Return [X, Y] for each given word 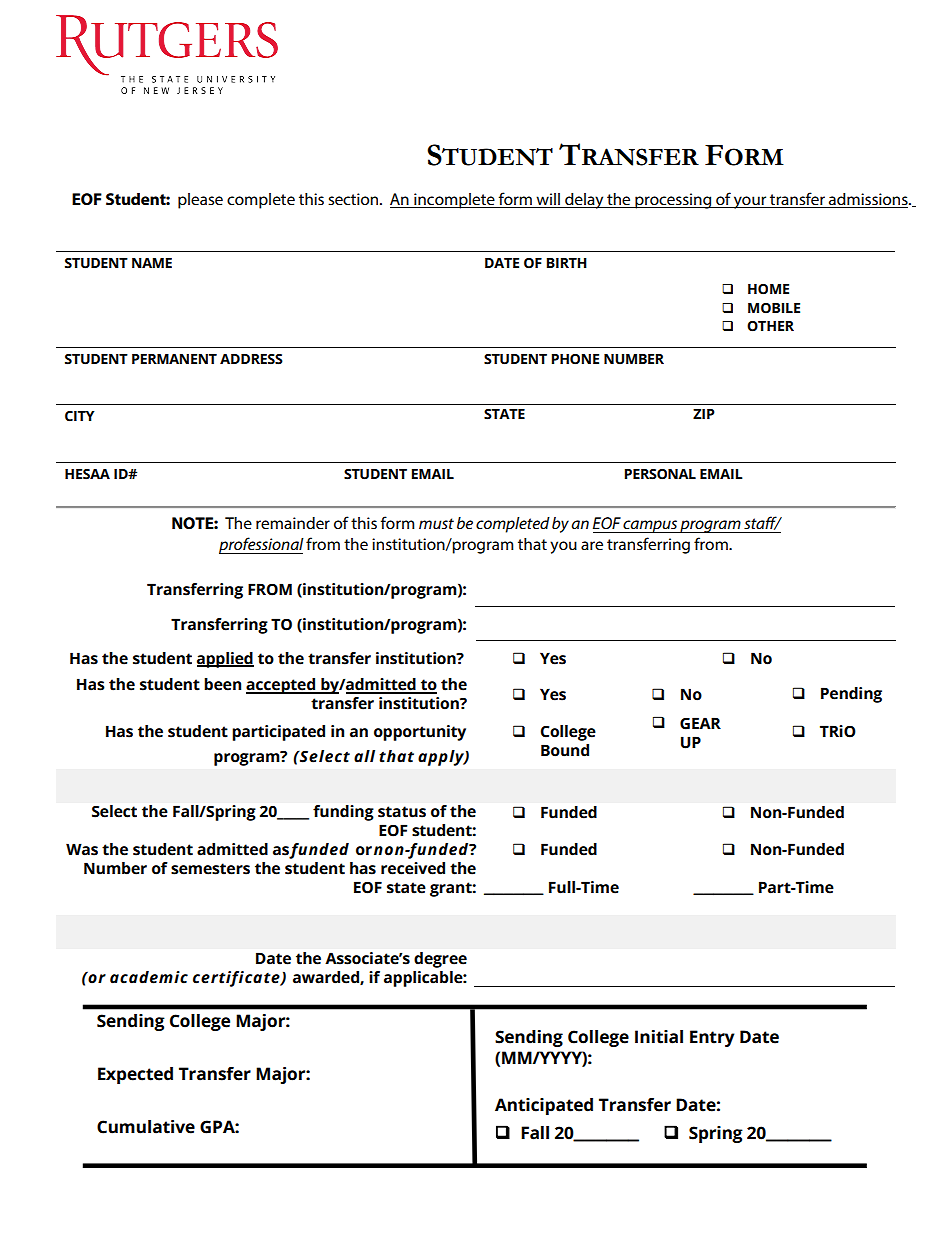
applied [225, 660]
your [750, 202]
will [548, 199]
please [200, 201]
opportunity [420, 733]
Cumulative [146, 1127]
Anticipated [544, 1106]
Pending [851, 695]
